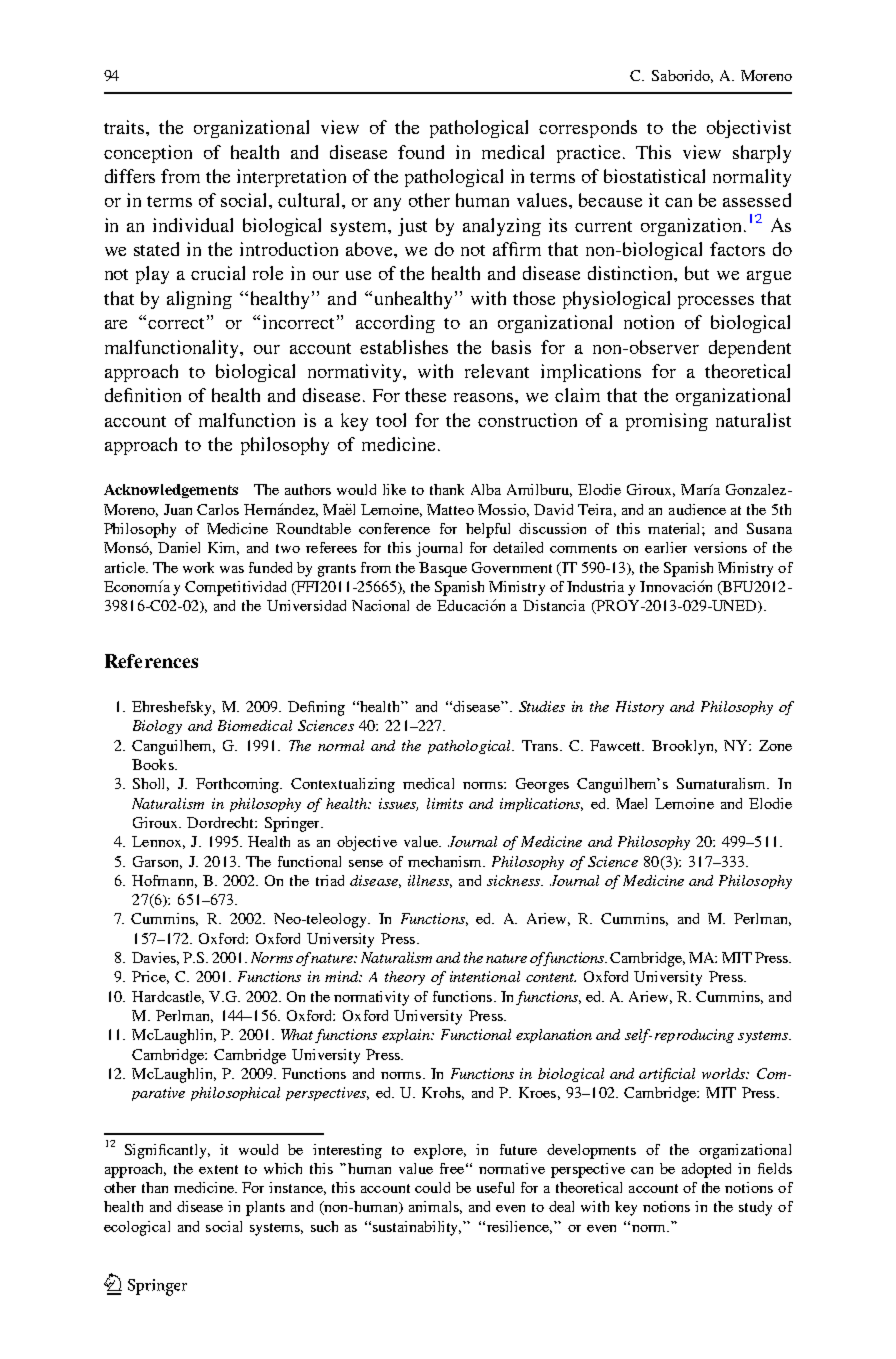  Describe the element at coordinates (697, 509) in the screenshot. I see `audience` at that location.
